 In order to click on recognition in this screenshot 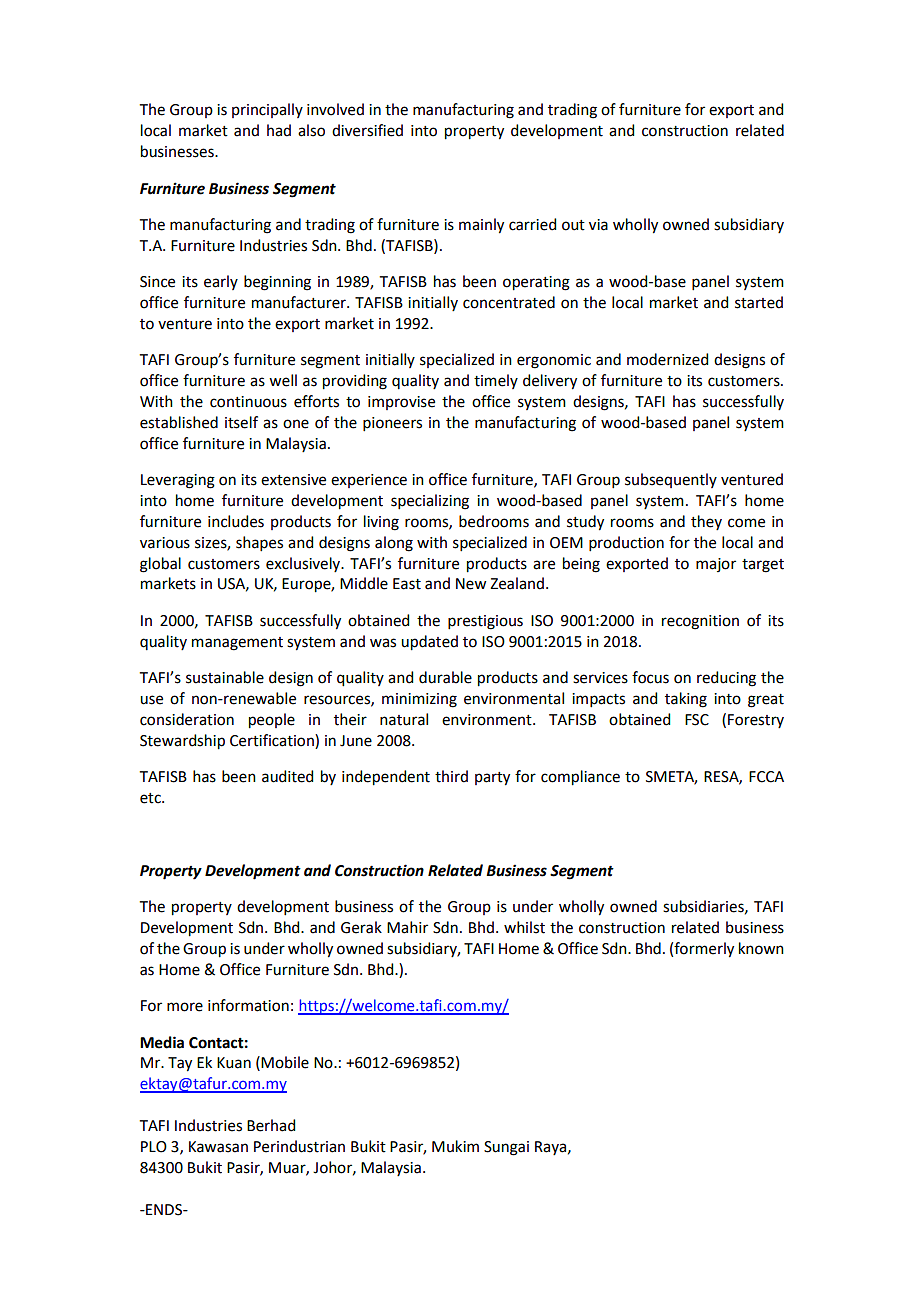, I will do `click(700, 622)`.
